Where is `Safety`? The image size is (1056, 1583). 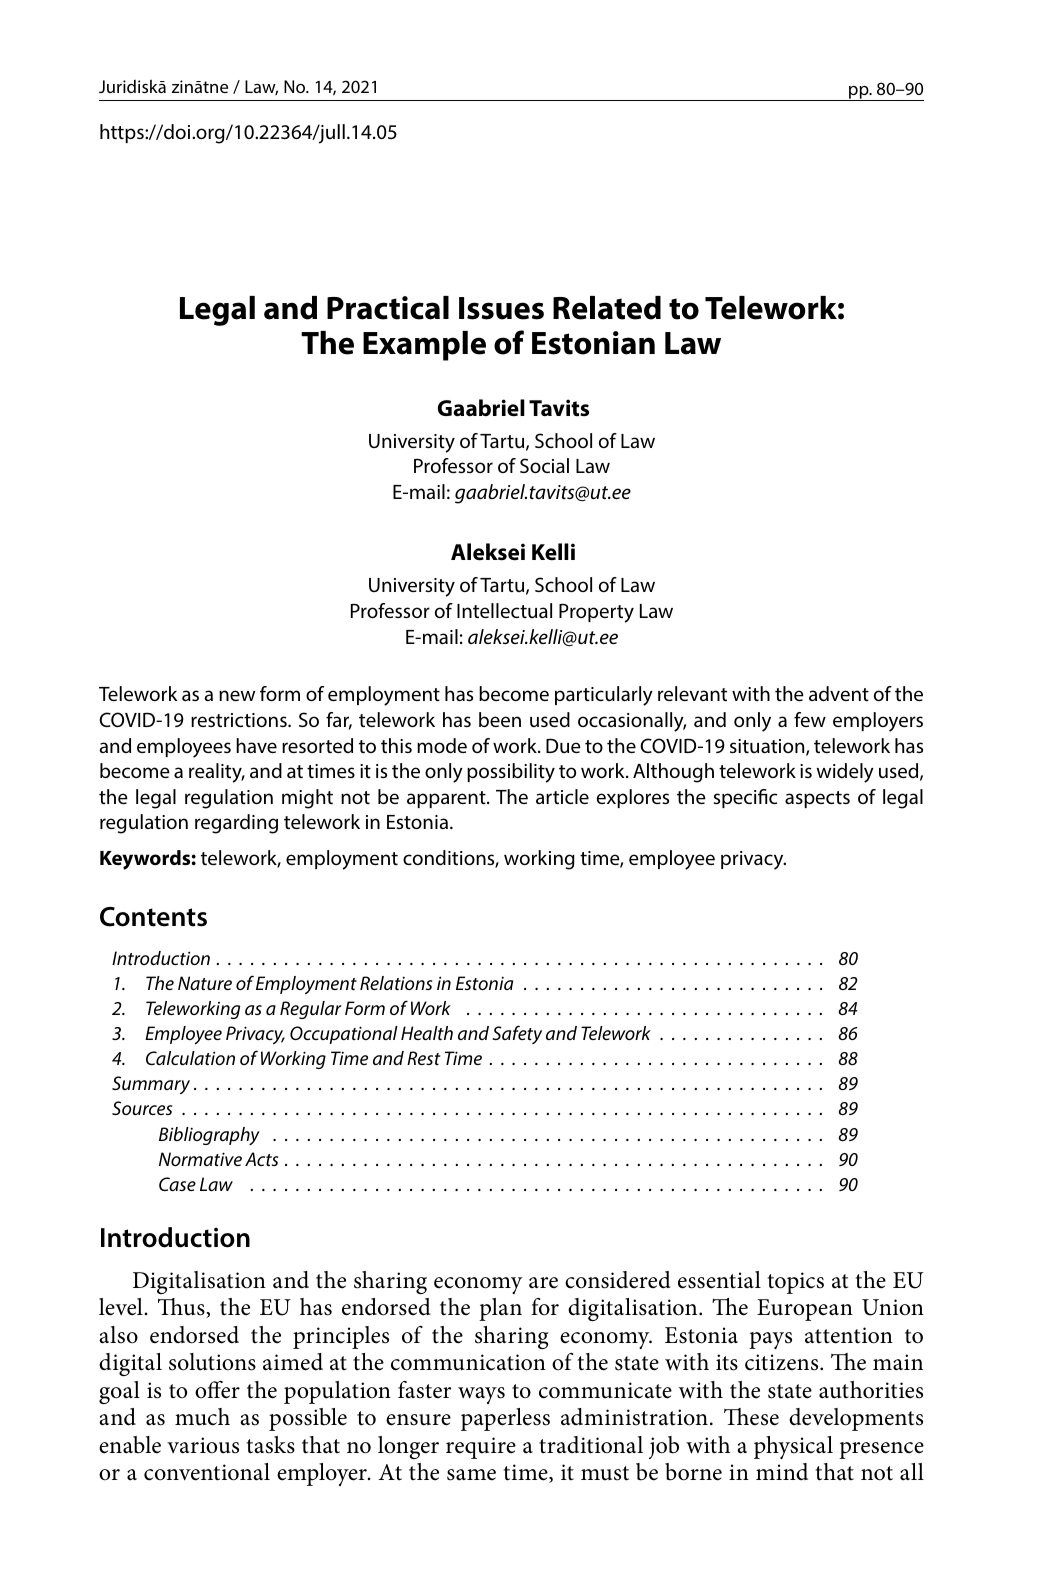
Safety is located at coordinates (517, 1034).
